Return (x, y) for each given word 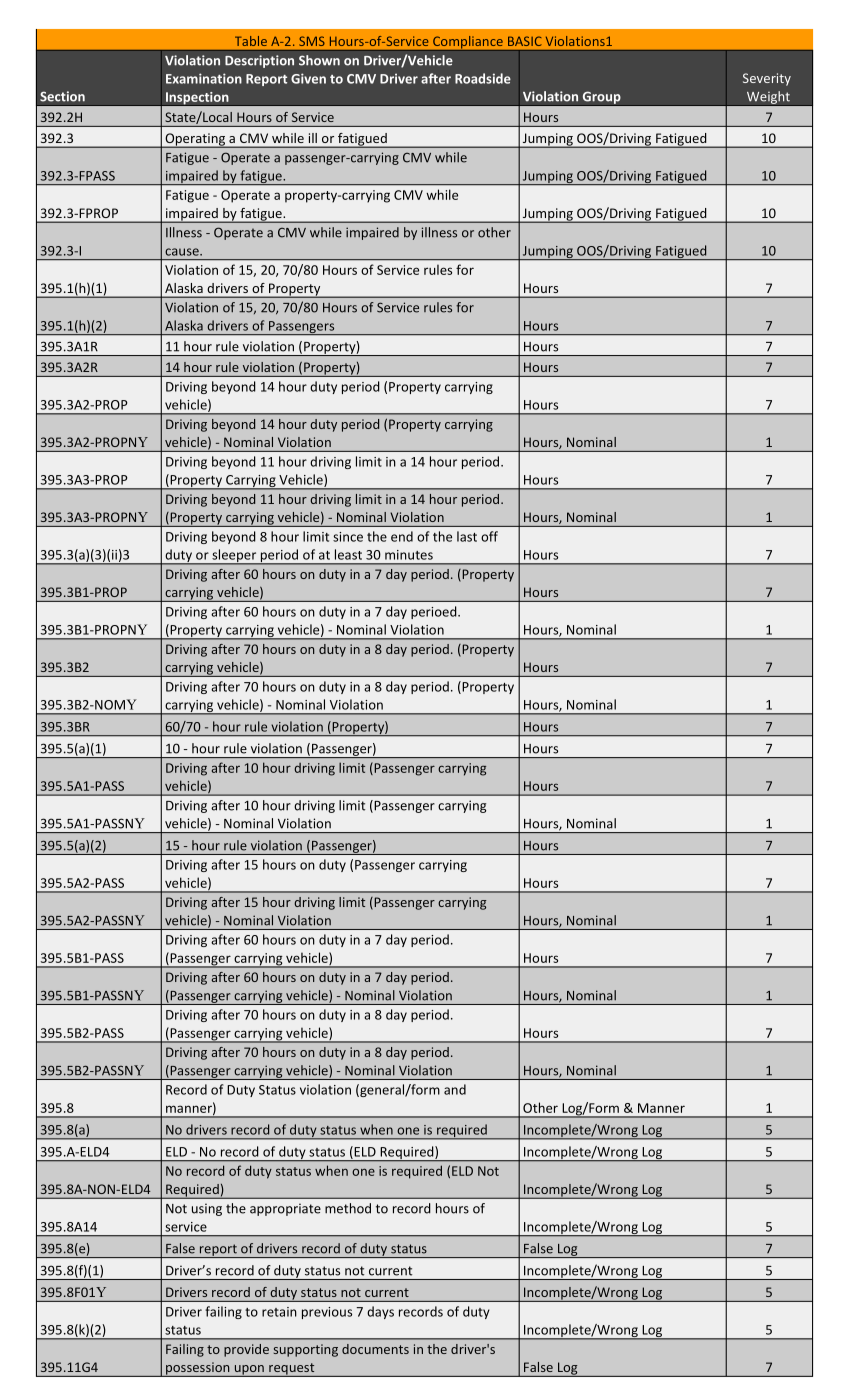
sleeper (234, 557)
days (380, 1312)
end (402, 536)
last (467, 536)
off (489, 536)
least (348, 554)
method (348, 1208)
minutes (409, 555)
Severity (767, 79)
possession (198, 1369)
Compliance (468, 43)
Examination (204, 78)
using (207, 1209)
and (455, 1089)
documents (375, 1349)
